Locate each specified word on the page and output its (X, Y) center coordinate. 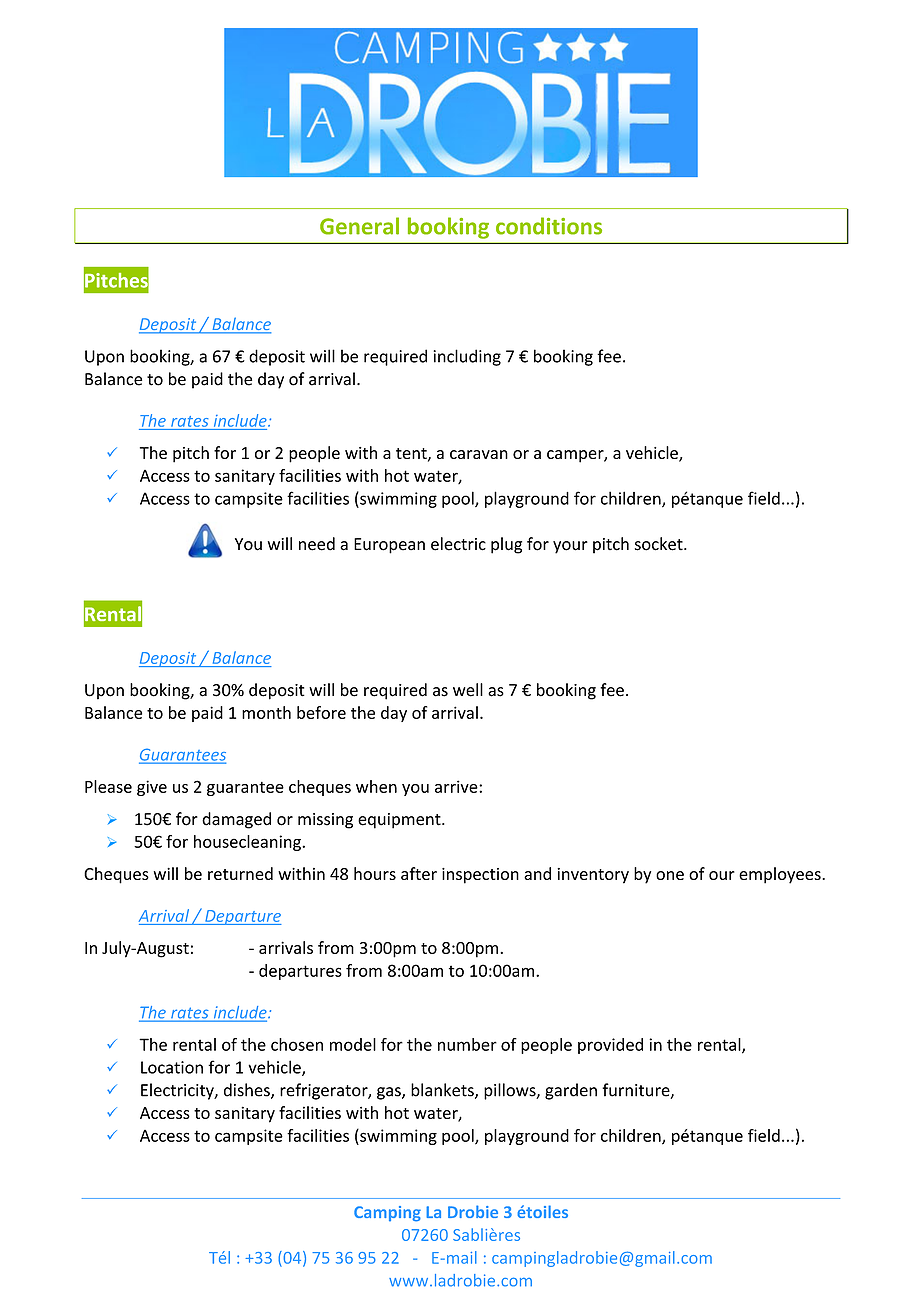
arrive (457, 786)
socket (660, 544)
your (570, 547)
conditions (549, 226)
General (359, 226)
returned (240, 873)
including (467, 357)
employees (781, 875)
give (152, 788)
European (389, 546)
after (419, 873)
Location (172, 1067)
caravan (479, 454)
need (317, 544)
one (670, 875)
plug (506, 545)
